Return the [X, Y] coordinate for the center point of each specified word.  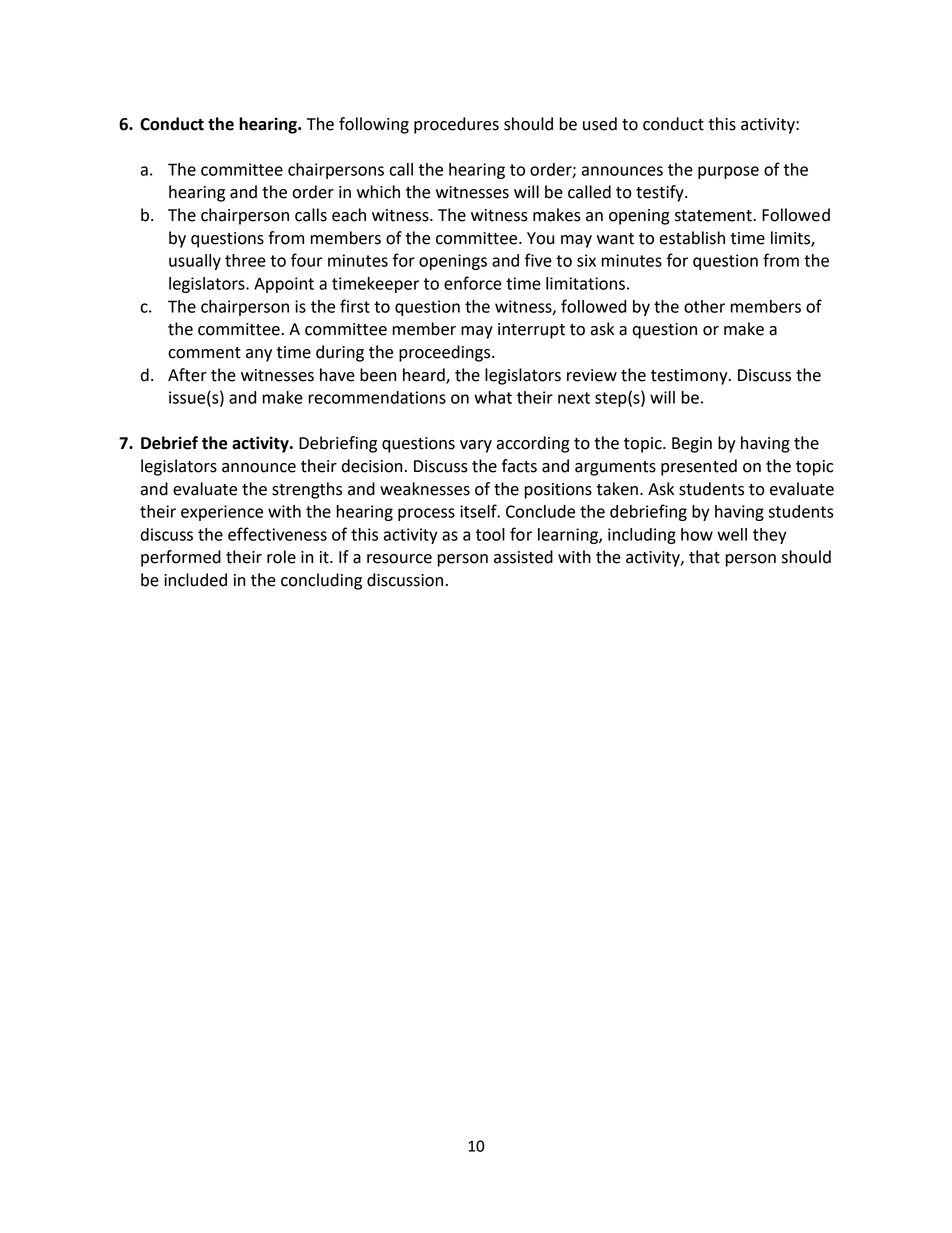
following [374, 125]
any [259, 355]
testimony [690, 377]
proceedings [446, 353]
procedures [456, 125]
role [281, 557]
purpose [728, 172]
